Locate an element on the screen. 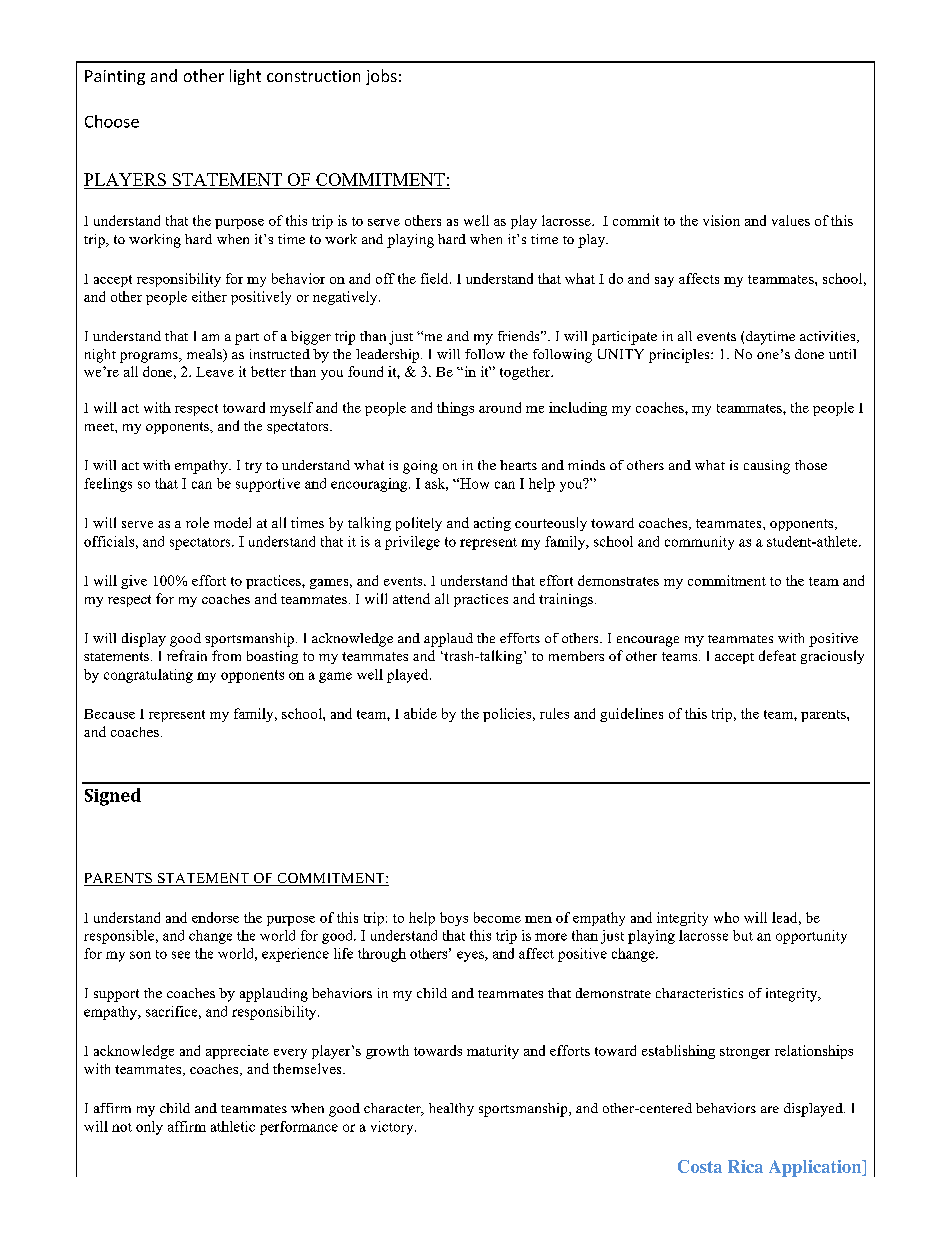 The image size is (952, 1233). only is located at coordinates (149, 1128).
